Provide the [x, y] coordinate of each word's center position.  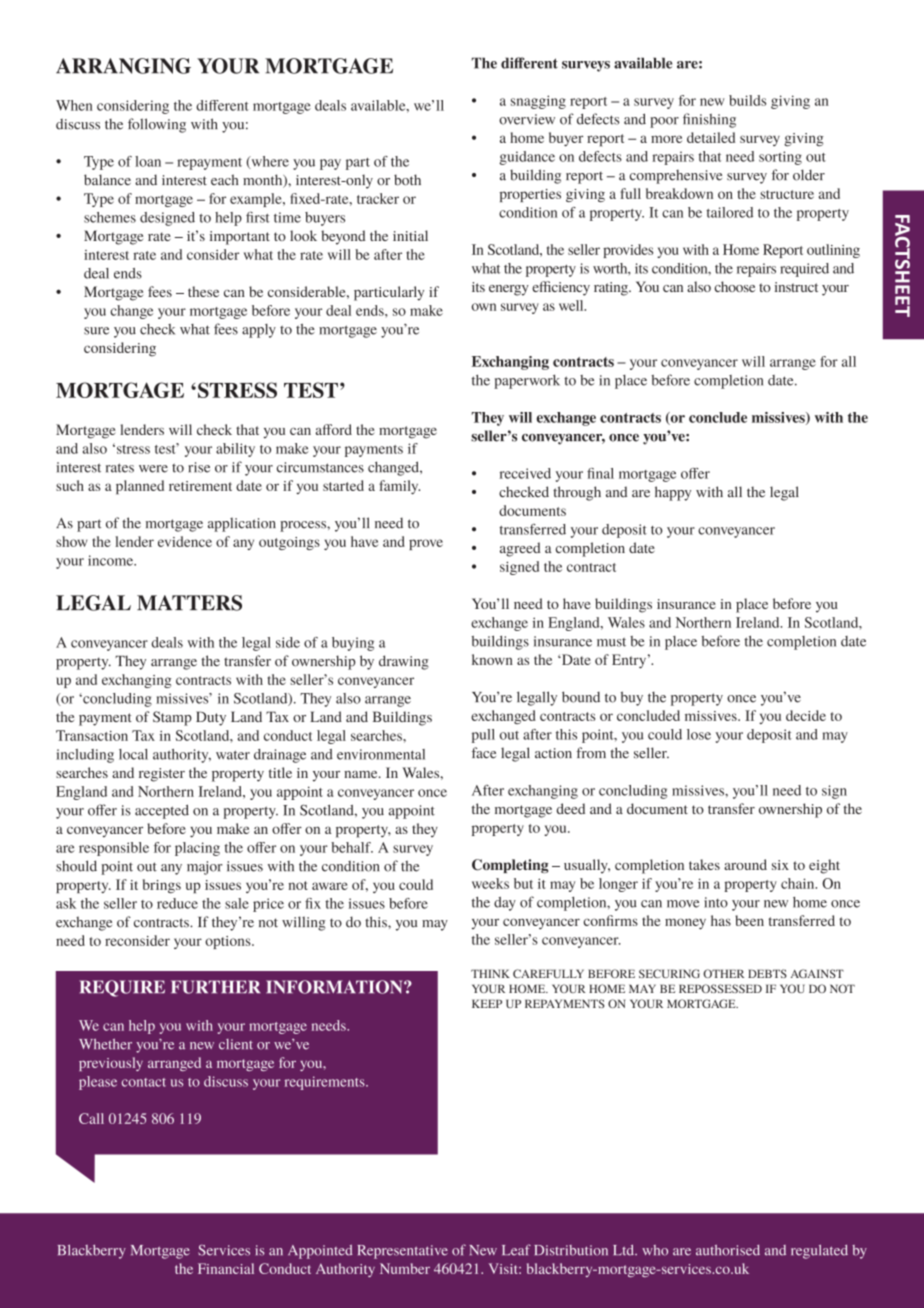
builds [747, 100]
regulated [819, 1252]
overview [527, 119]
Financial [226, 1268]
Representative [402, 1252]
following [157, 125]
